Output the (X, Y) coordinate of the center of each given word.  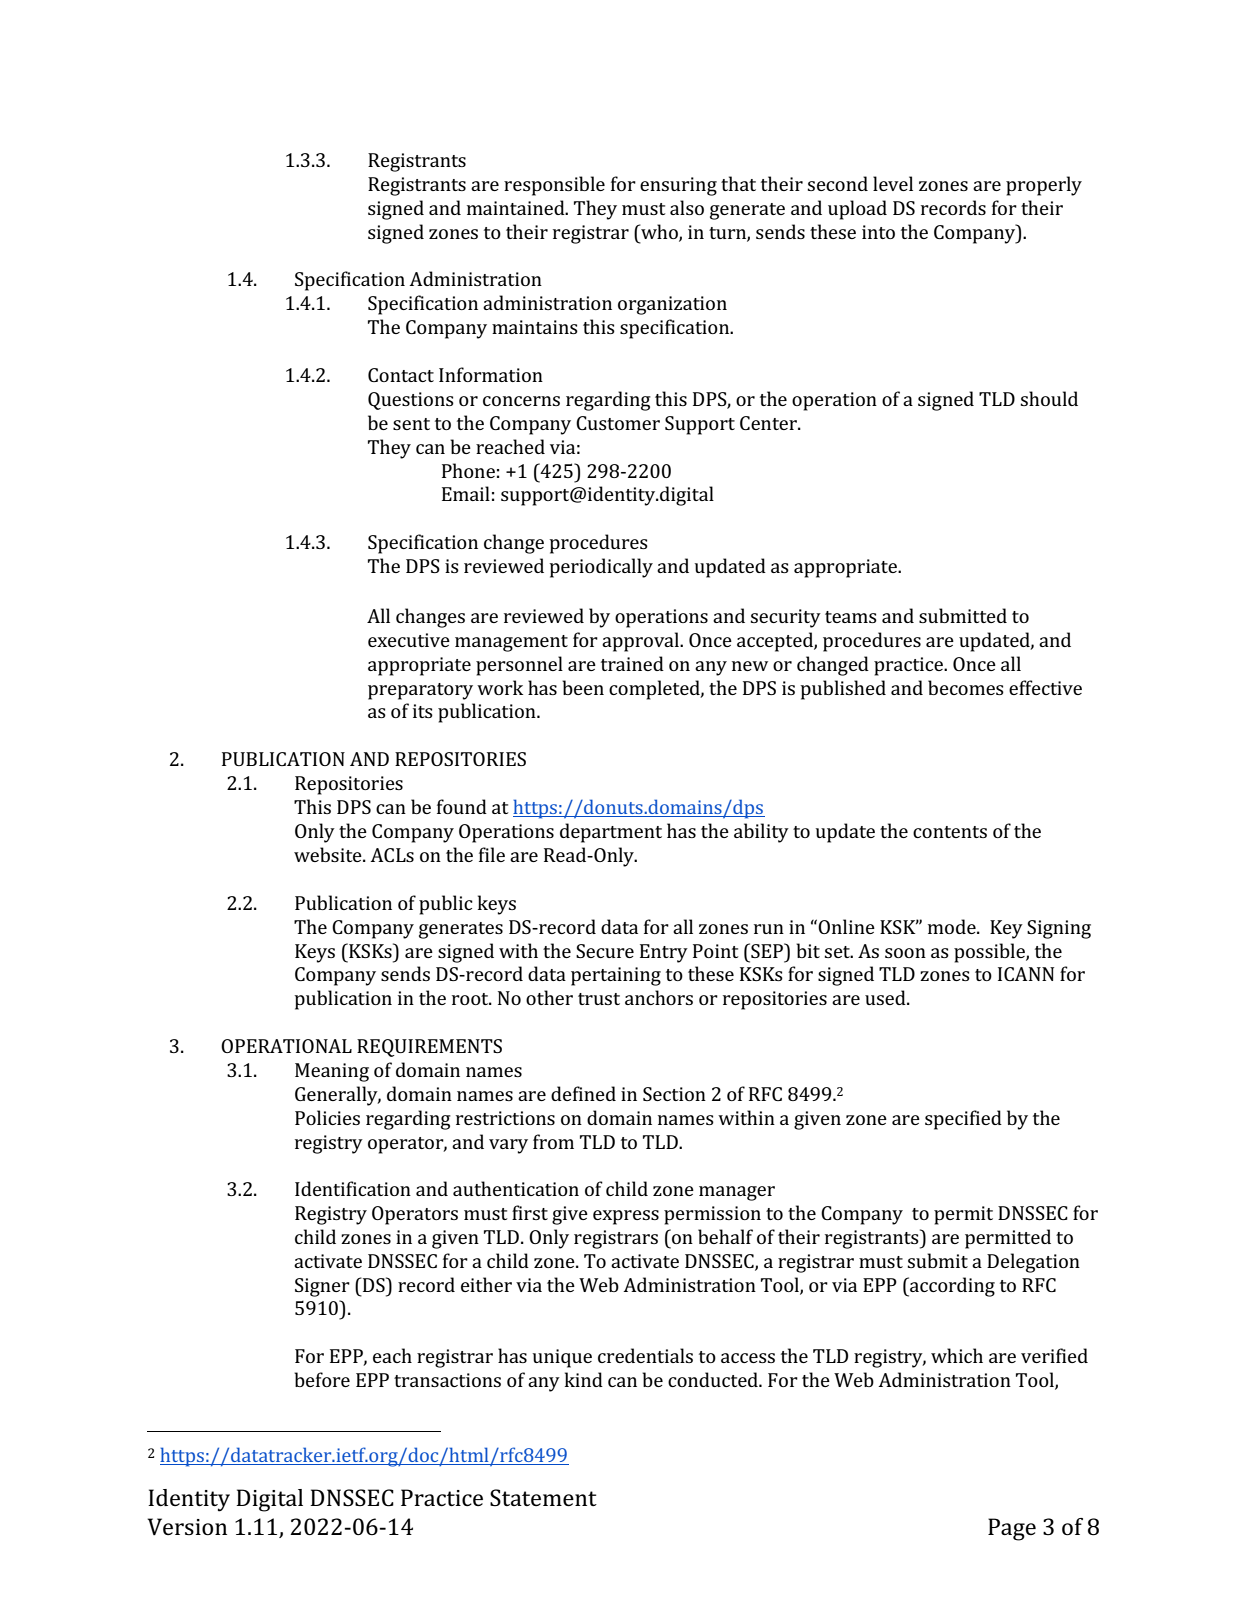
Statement (543, 1497)
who (659, 232)
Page (1012, 1529)
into (878, 232)
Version (187, 1527)
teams (851, 617)
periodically (601, 568)
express (626, 1217)
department (611, 833)
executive (409, 640)
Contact (401, 375)
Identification (353, 1188)
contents (950, 832)
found (462, 806)
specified (963, 1120)
